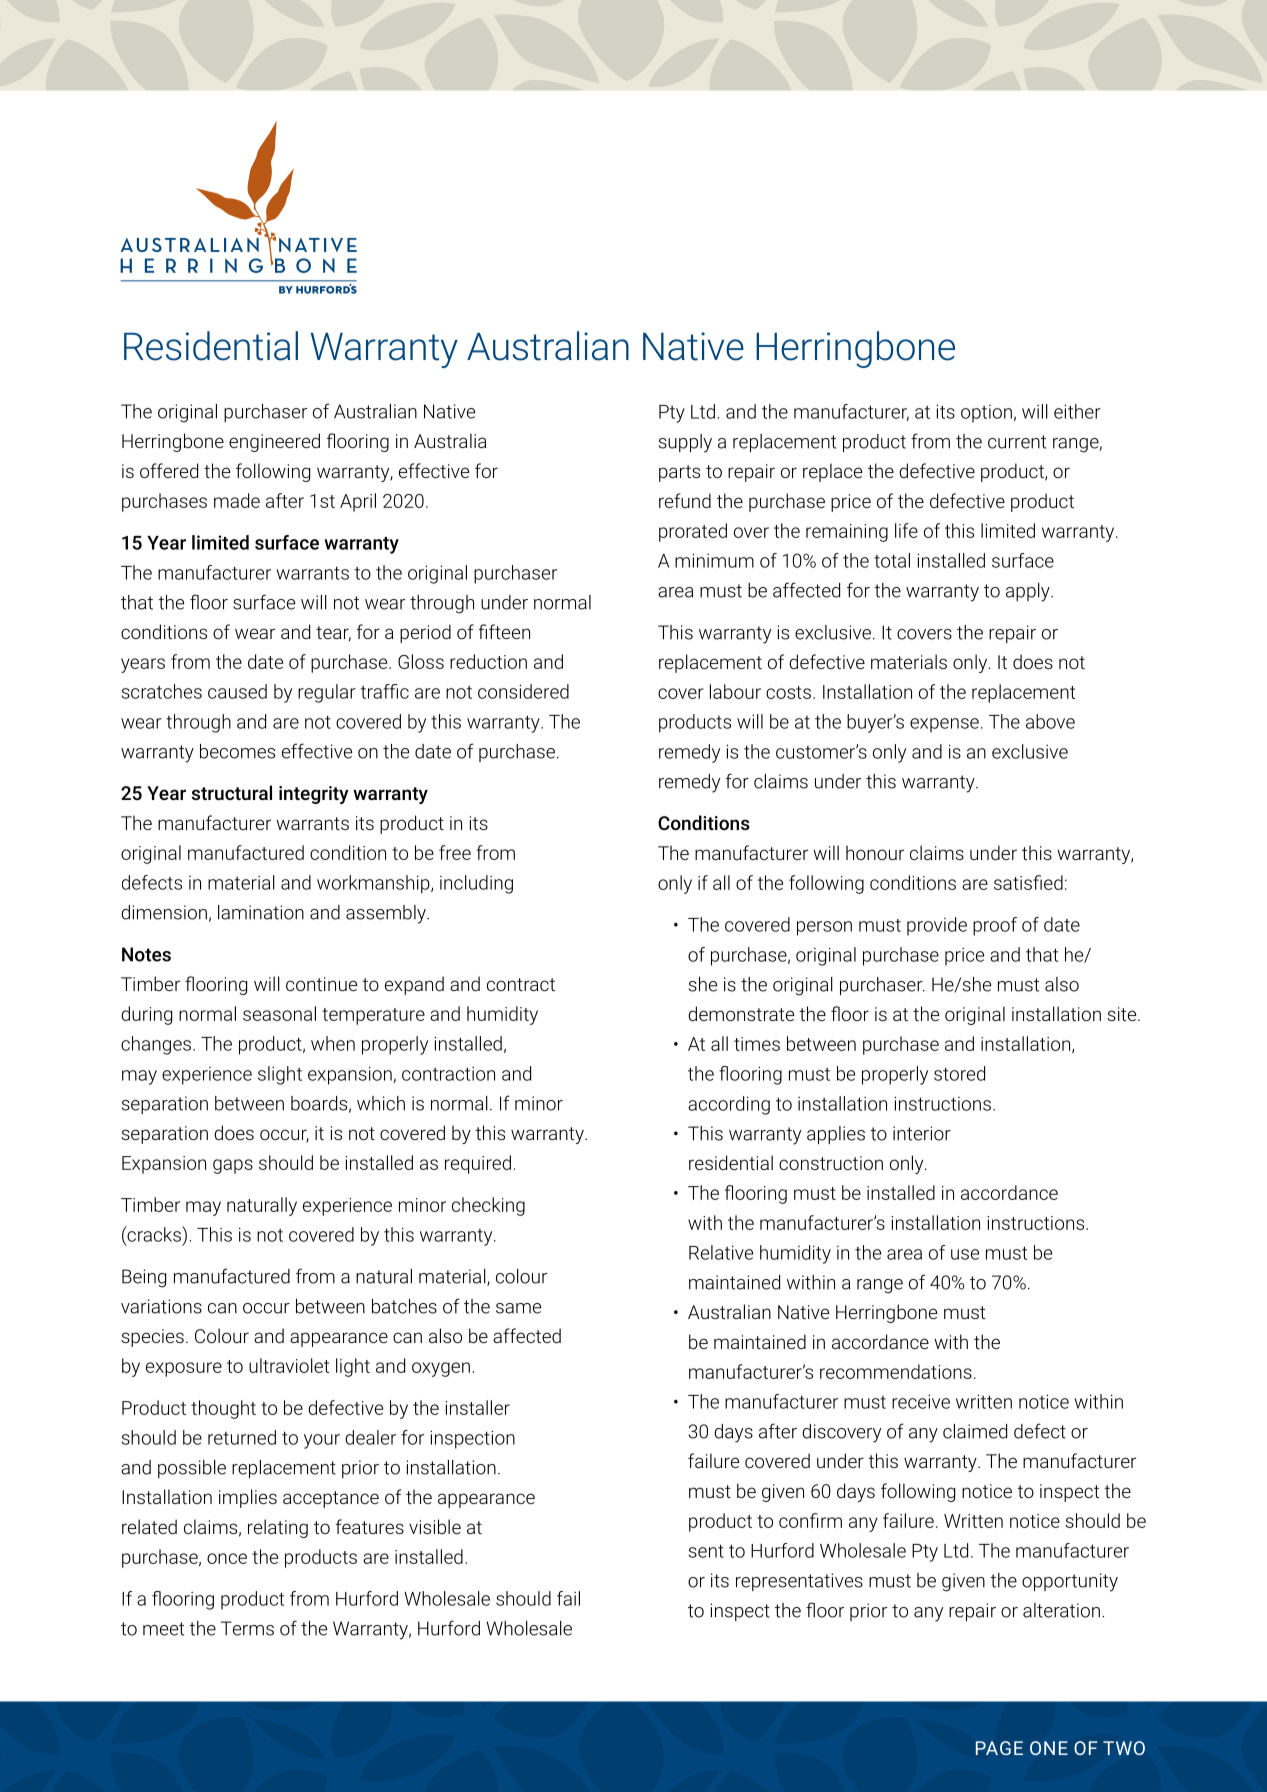 The width and height of the screenshot is (1267, 1792). Describe the element at coordinates (685, 443) in the screenshot. I see `supply` at that location.
